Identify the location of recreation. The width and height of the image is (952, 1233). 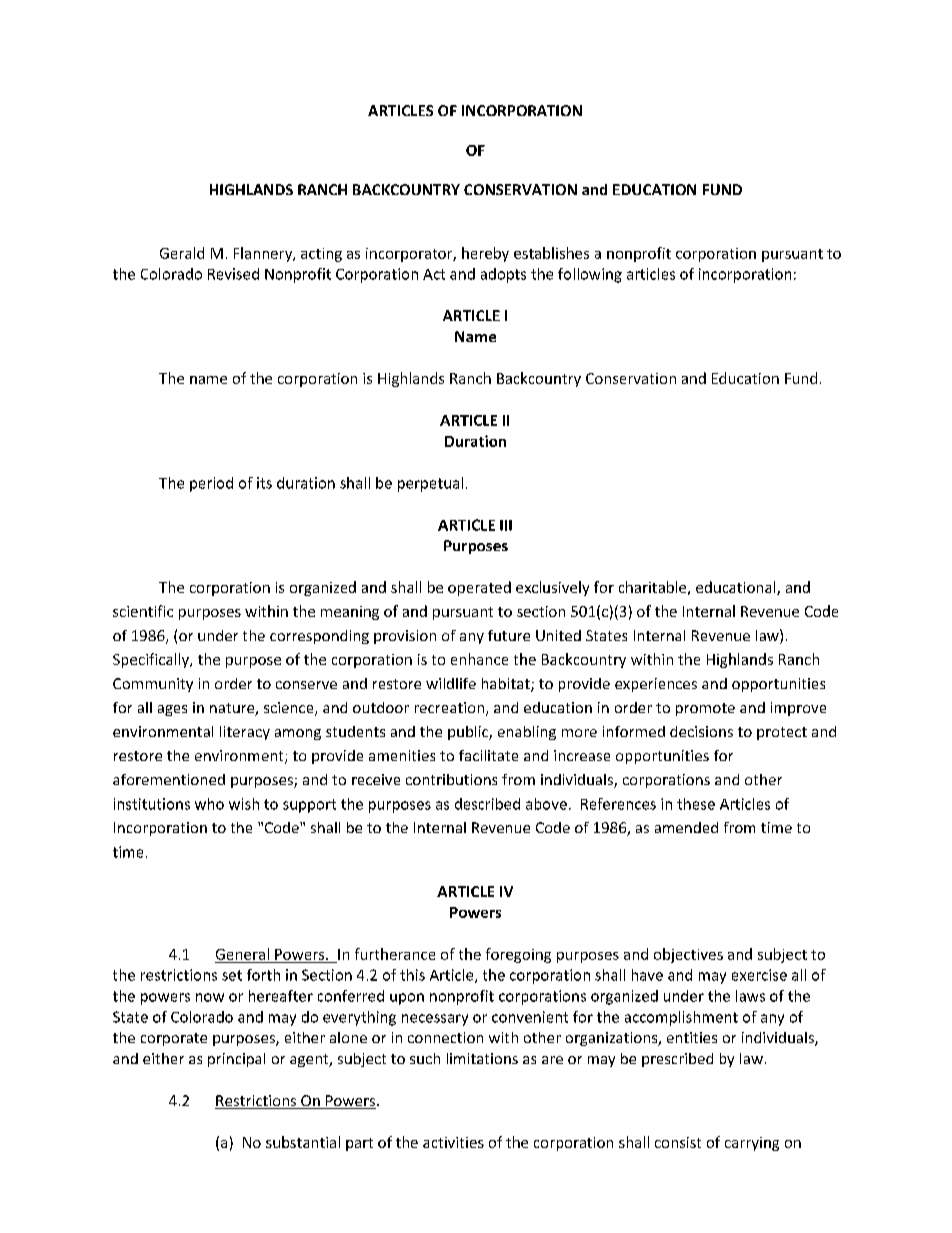
(451, 709).
